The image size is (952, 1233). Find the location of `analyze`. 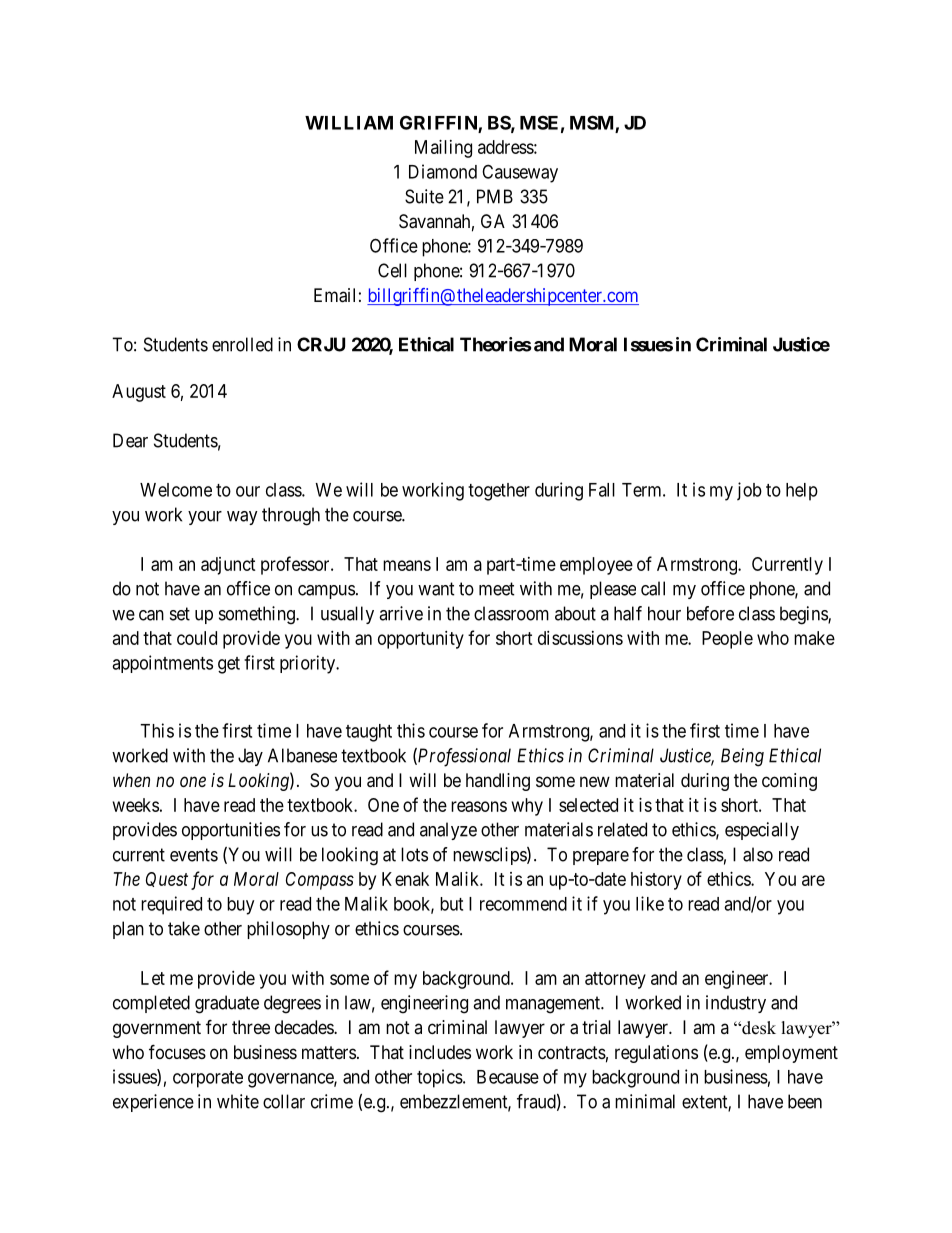

analyze is located at coordinates (448, 831).
